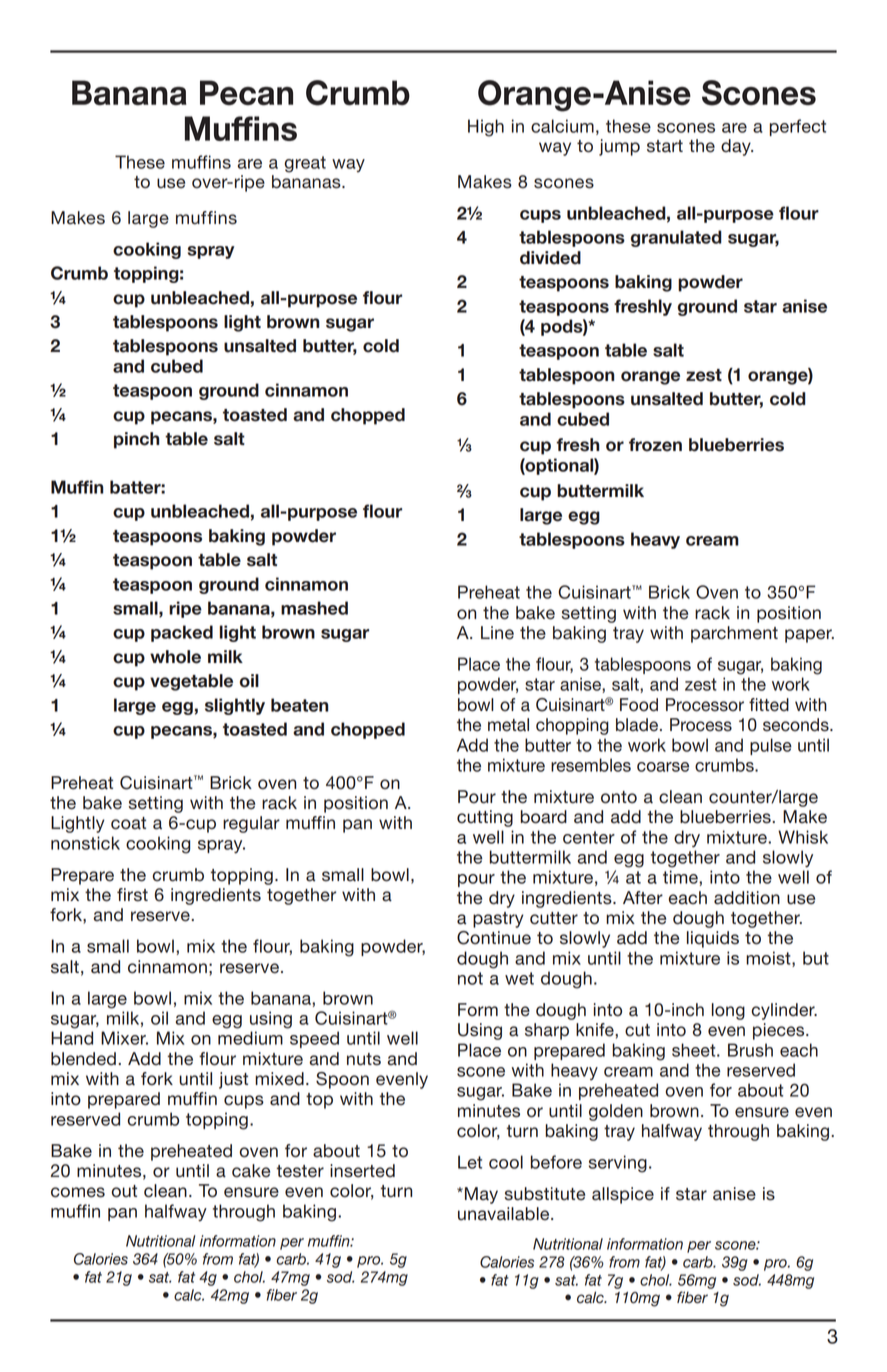 The image size is (887, 1372). What do you see at coordinates (470, 1162) in the image?
I see `Let` at bounding box center [470, 1162].
